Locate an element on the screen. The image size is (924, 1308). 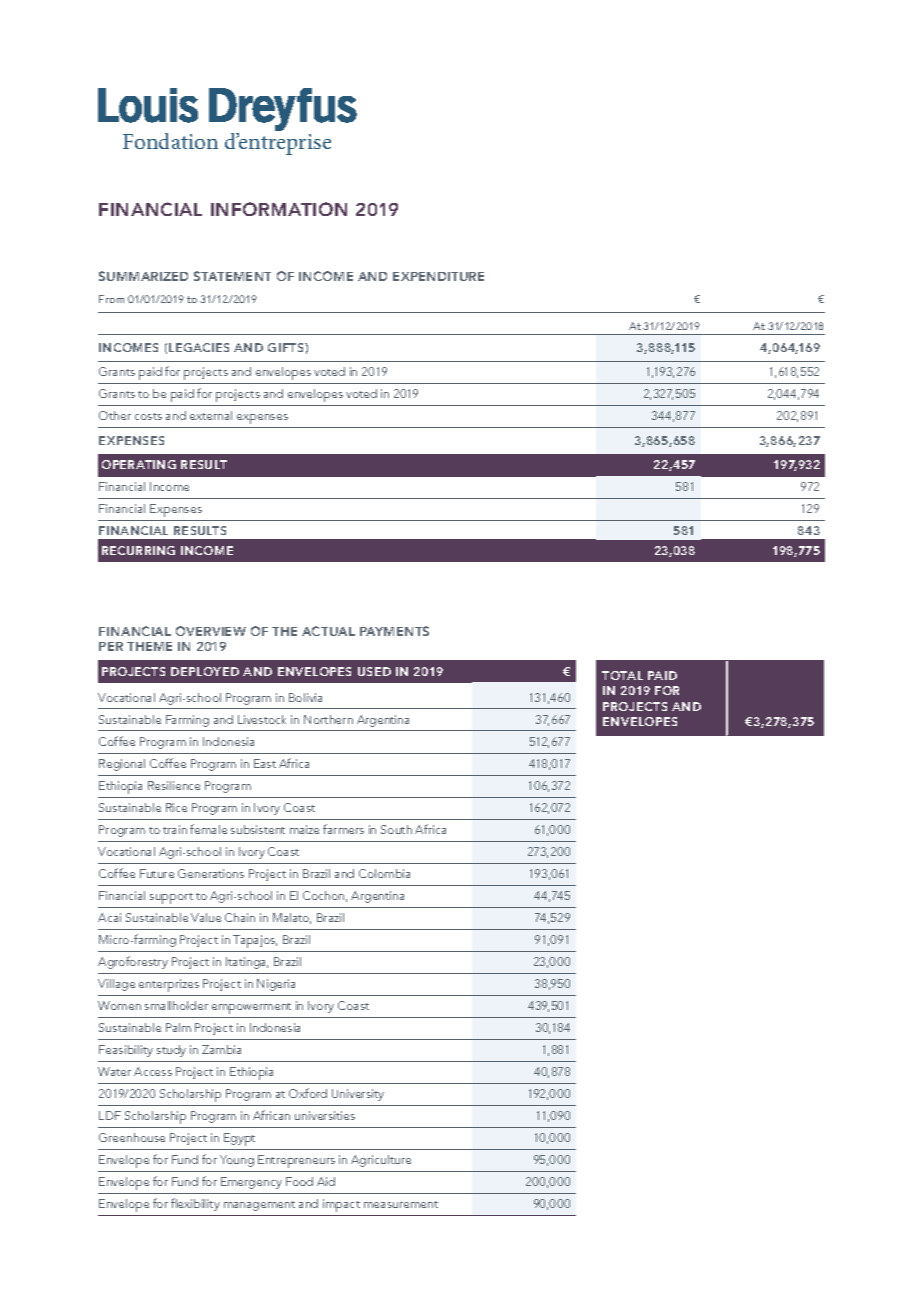
TOTAL is located at coordinates (622, 675).
